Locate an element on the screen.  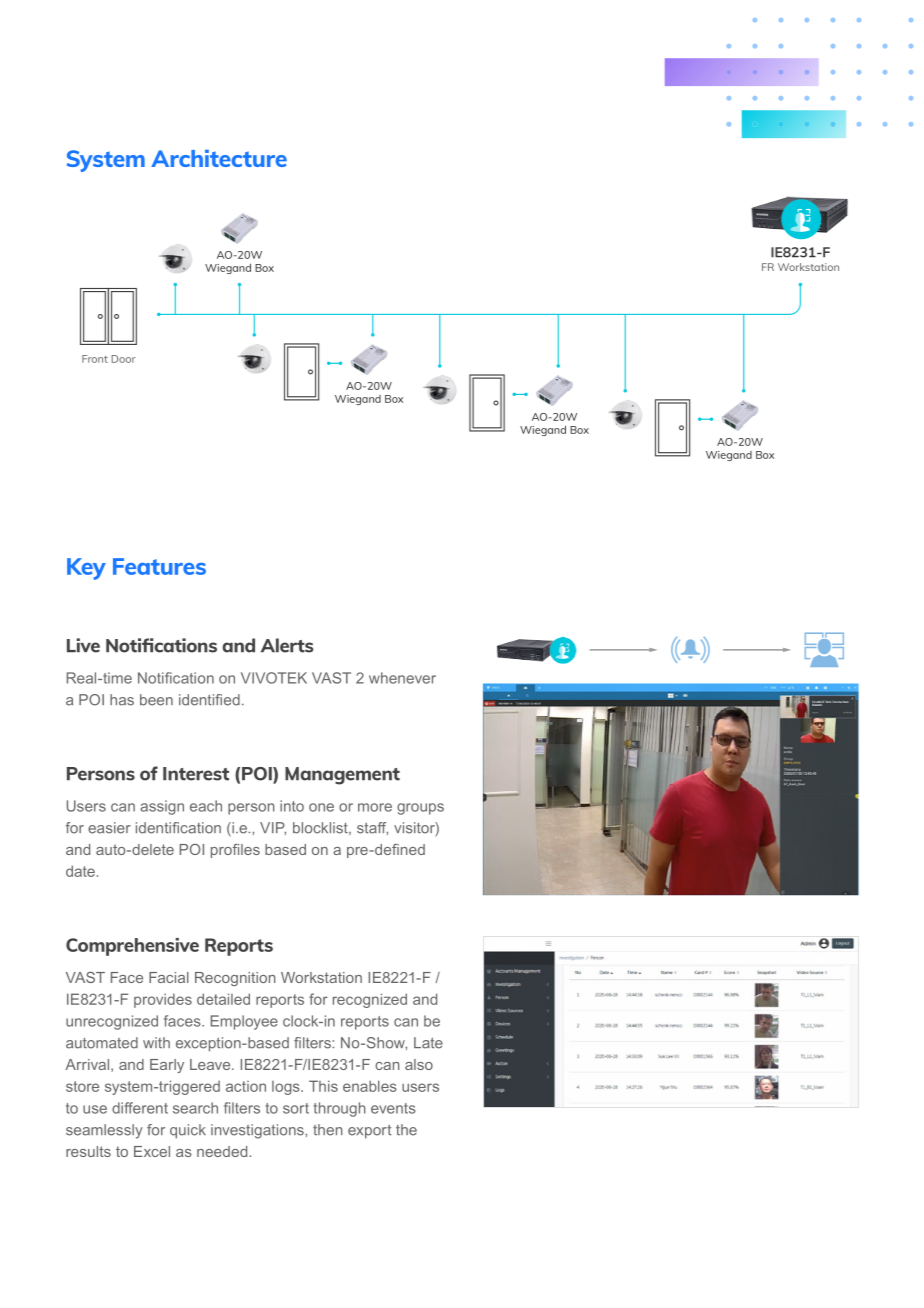
investigations is located at coordinates (258, 1131).
